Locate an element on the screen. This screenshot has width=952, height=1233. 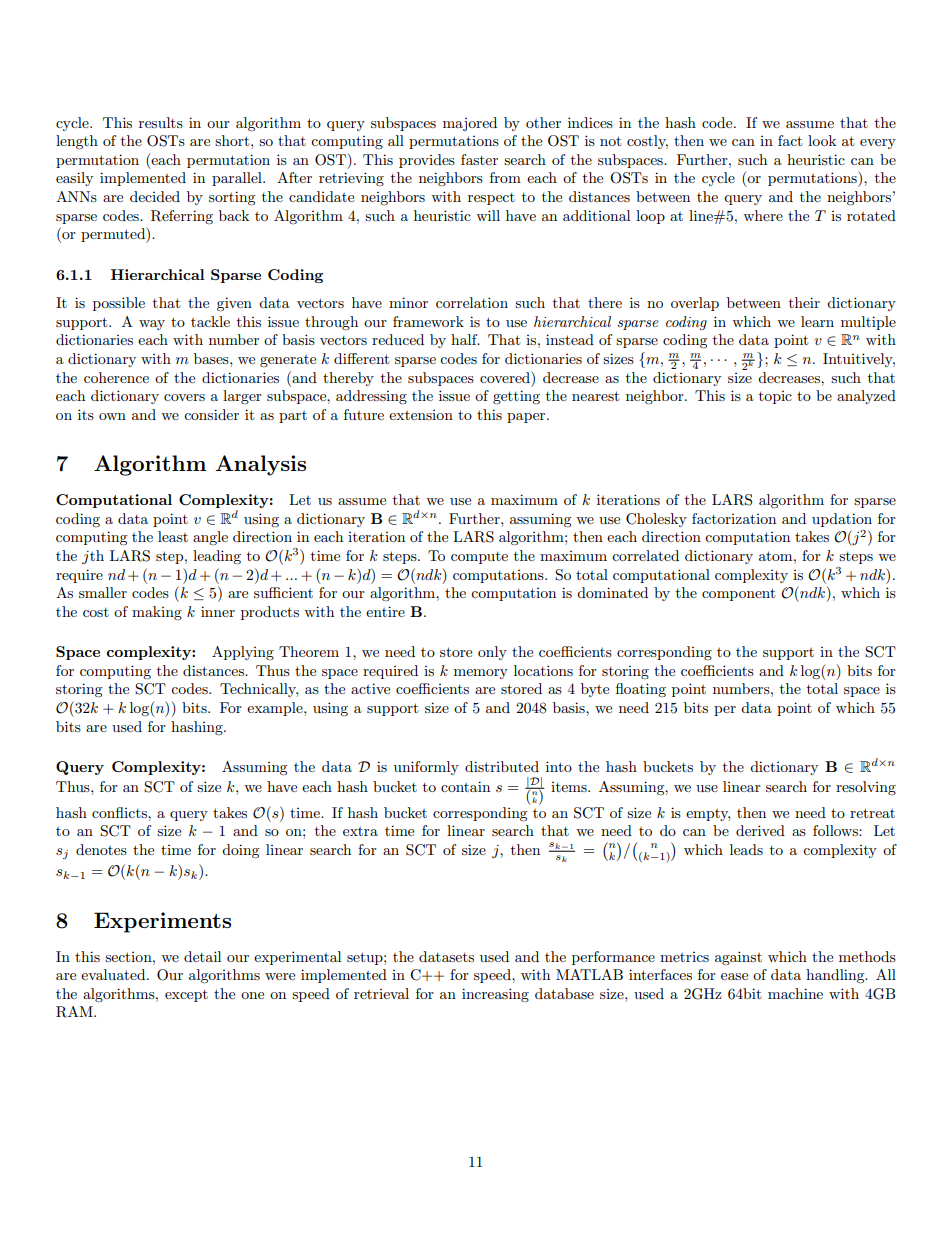
memory is located at coordinates (481, 674).
